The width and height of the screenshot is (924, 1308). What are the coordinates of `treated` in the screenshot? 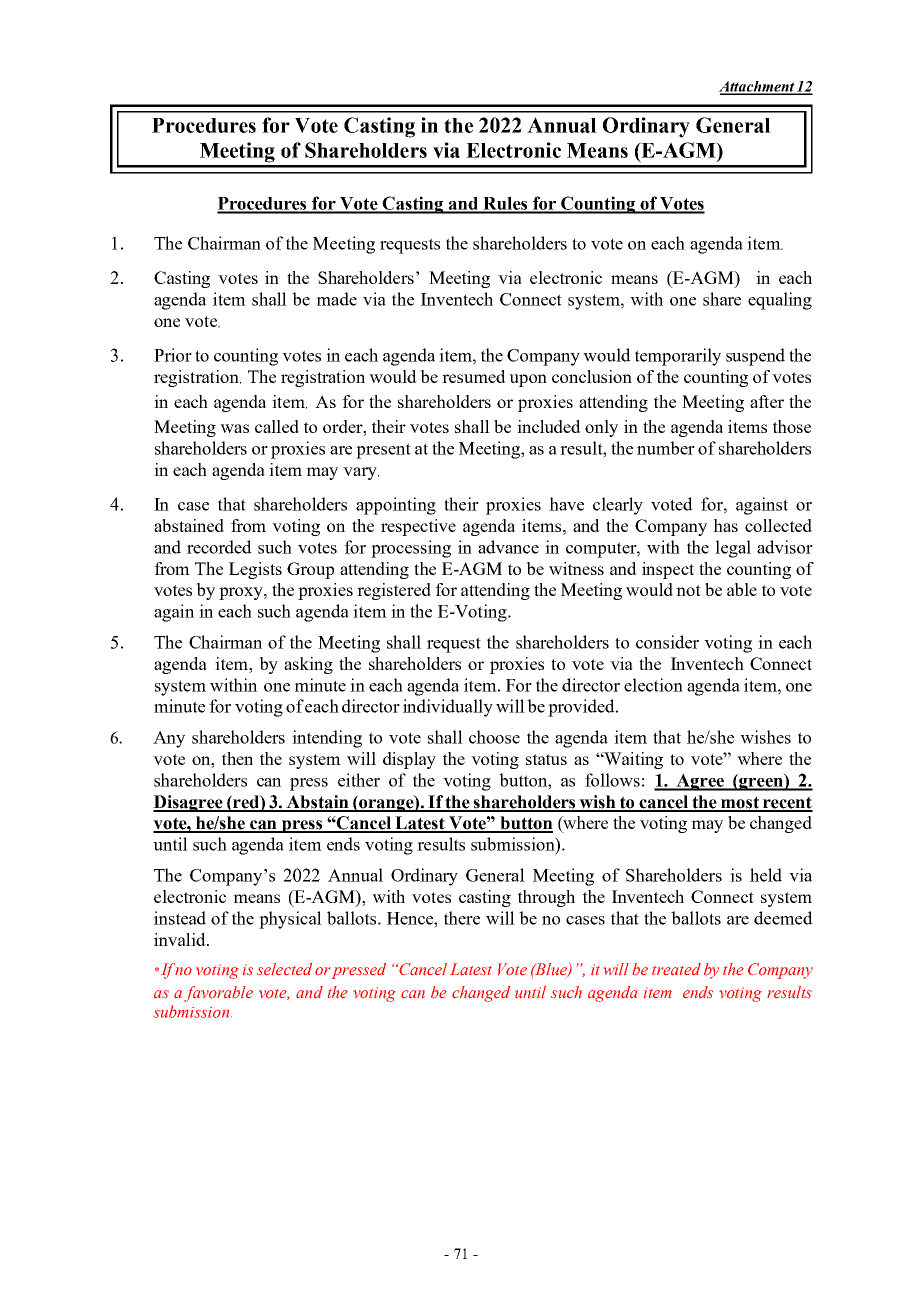 It's located at (676, 969).
